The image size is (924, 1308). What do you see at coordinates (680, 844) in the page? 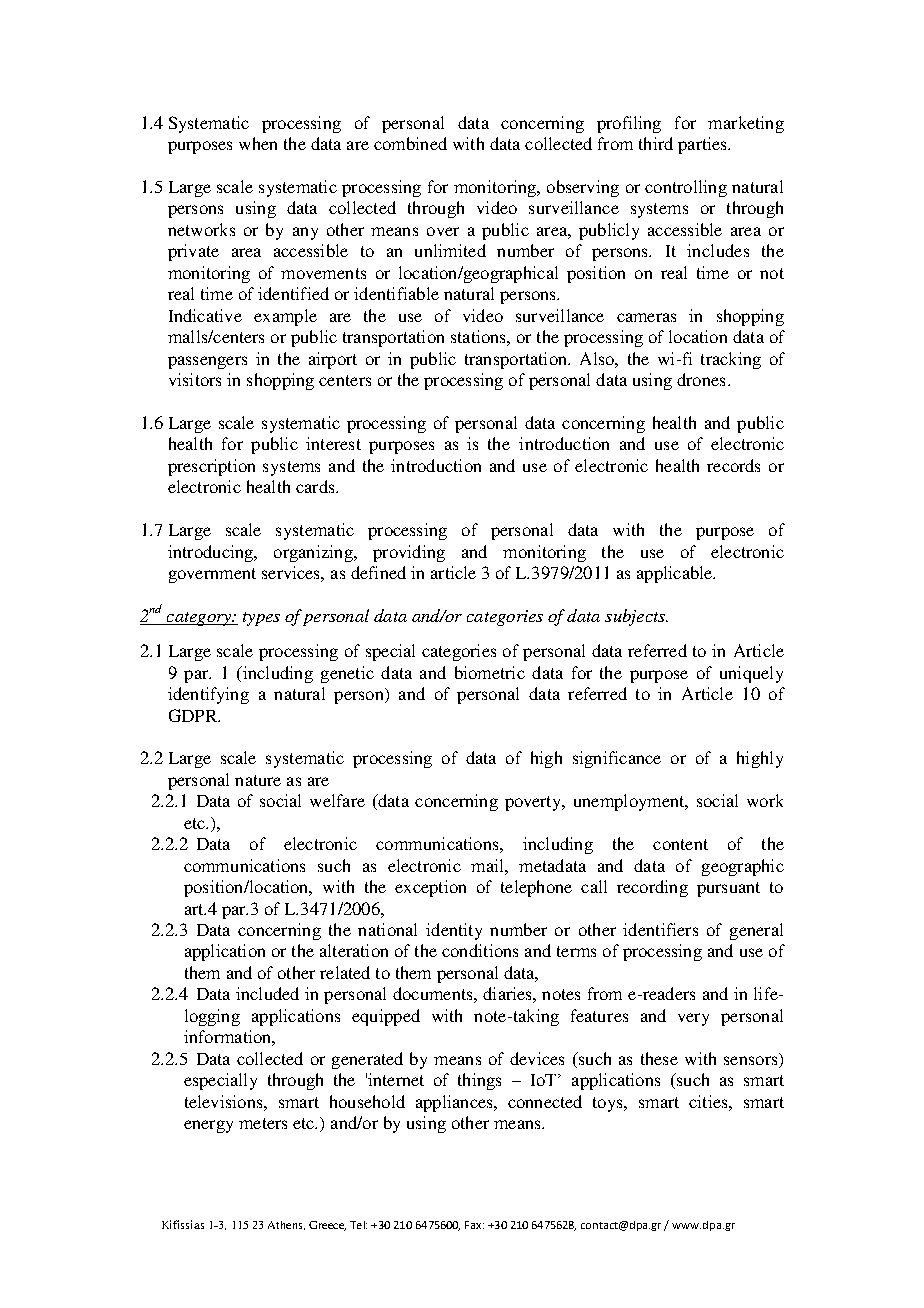
I see `content` at bounding box center [680, 844].
